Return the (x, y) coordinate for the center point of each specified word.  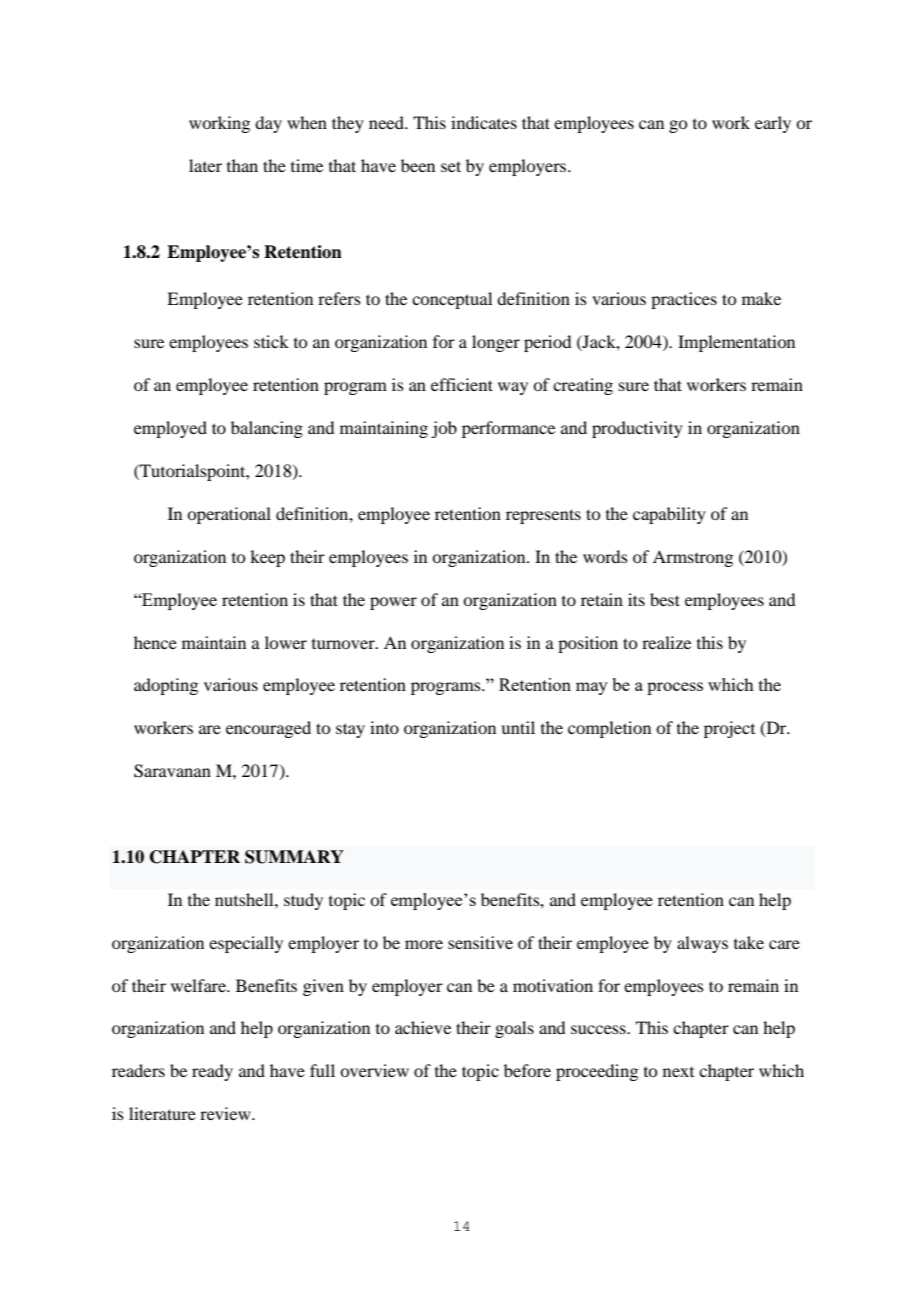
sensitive (480, 942)
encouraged (268, 729)
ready (212, 1072)
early (773, 124)
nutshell (245, 899)
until (518, 727)
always (702, 944)
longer (496, 343)
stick (271, 341)
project (729, 729)
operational (229, 515)
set (451, 166)
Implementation (736, 343)
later (205, 165)
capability (669, 515)
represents (543, 516)
